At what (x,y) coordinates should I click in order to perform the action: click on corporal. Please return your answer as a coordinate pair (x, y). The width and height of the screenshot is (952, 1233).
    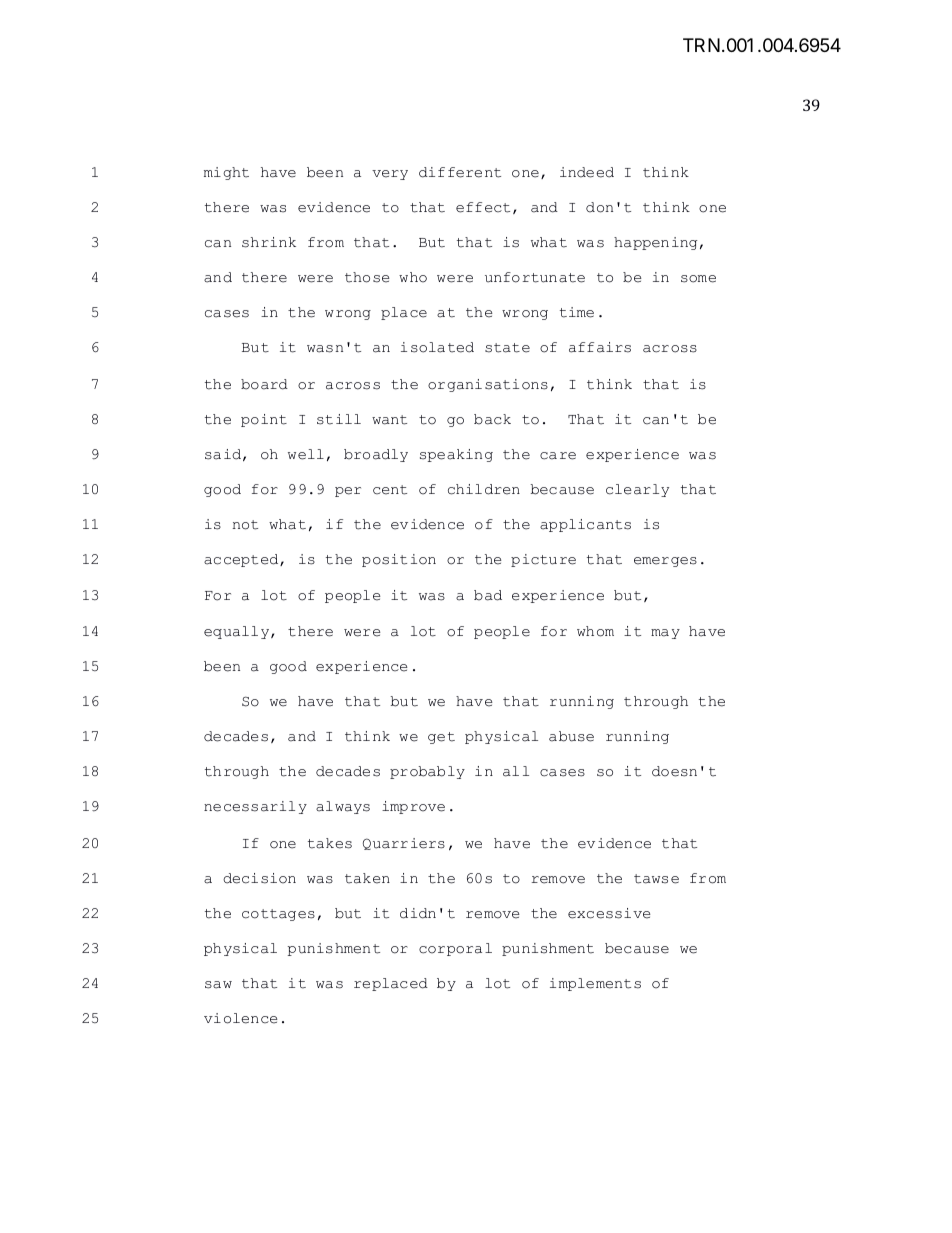
    Looking at the image, I should click on (455, 949).
